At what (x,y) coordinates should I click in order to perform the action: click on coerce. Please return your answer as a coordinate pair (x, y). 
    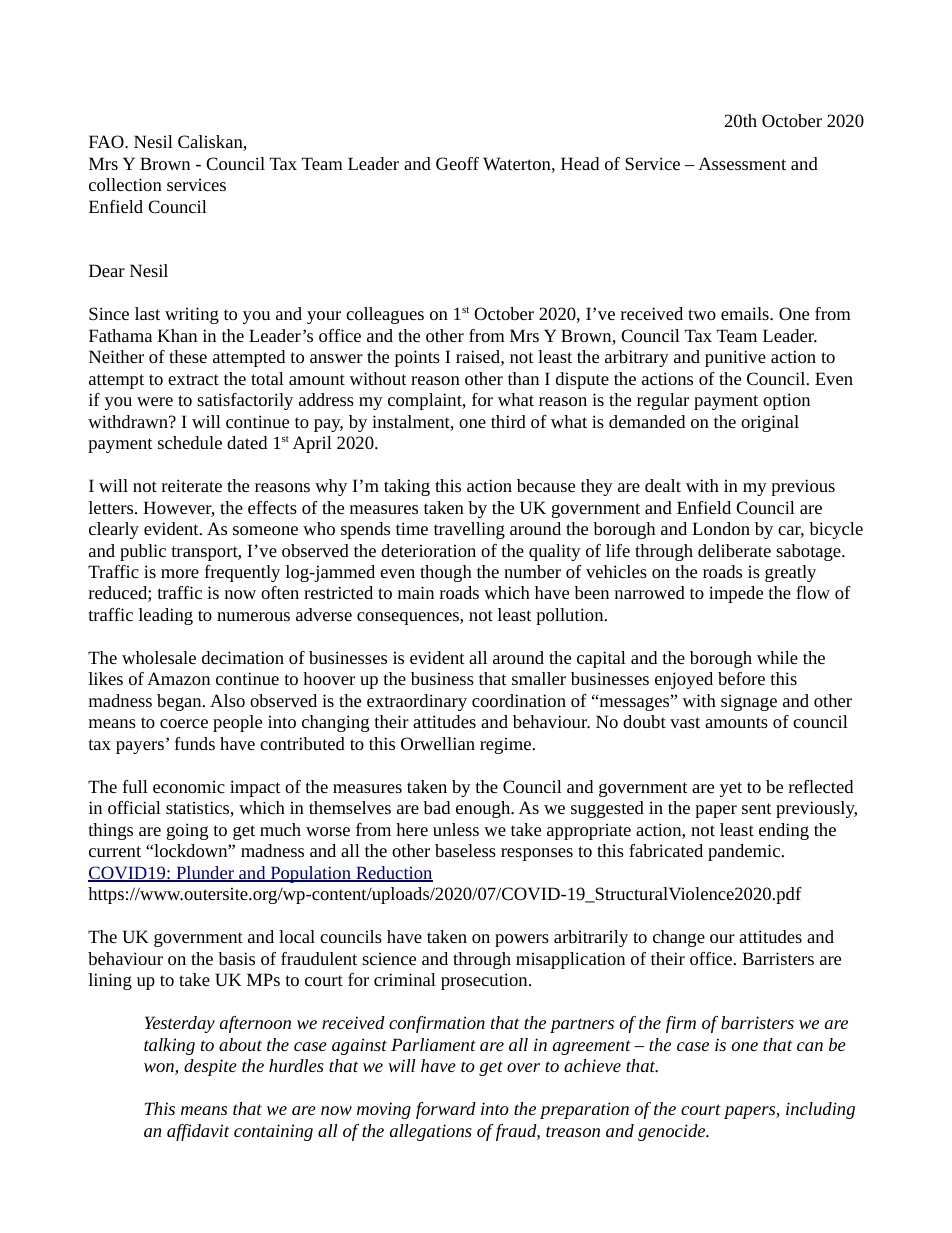
    Looking at the image, I should click on (184, 723).
